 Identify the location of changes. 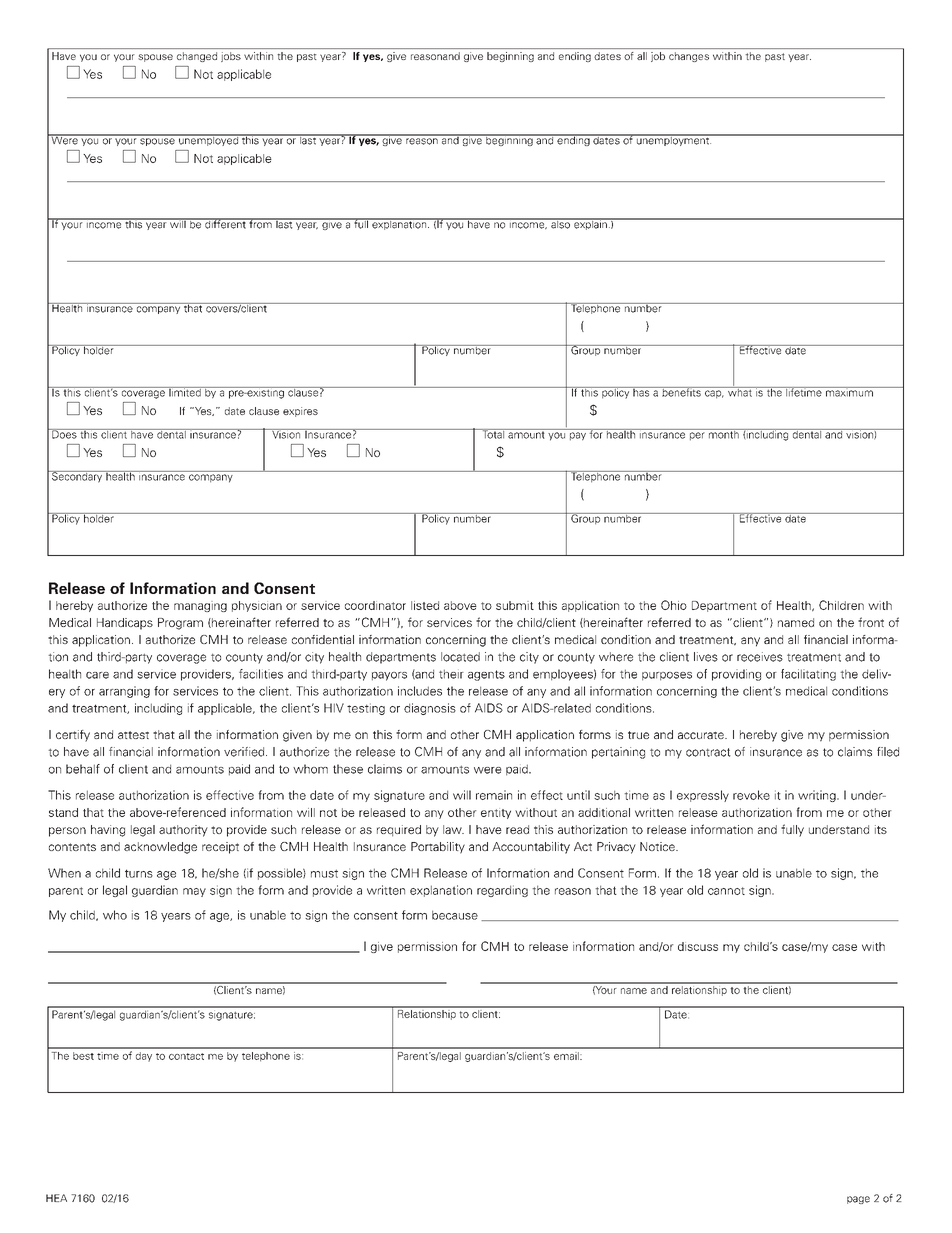
(689, 57).
